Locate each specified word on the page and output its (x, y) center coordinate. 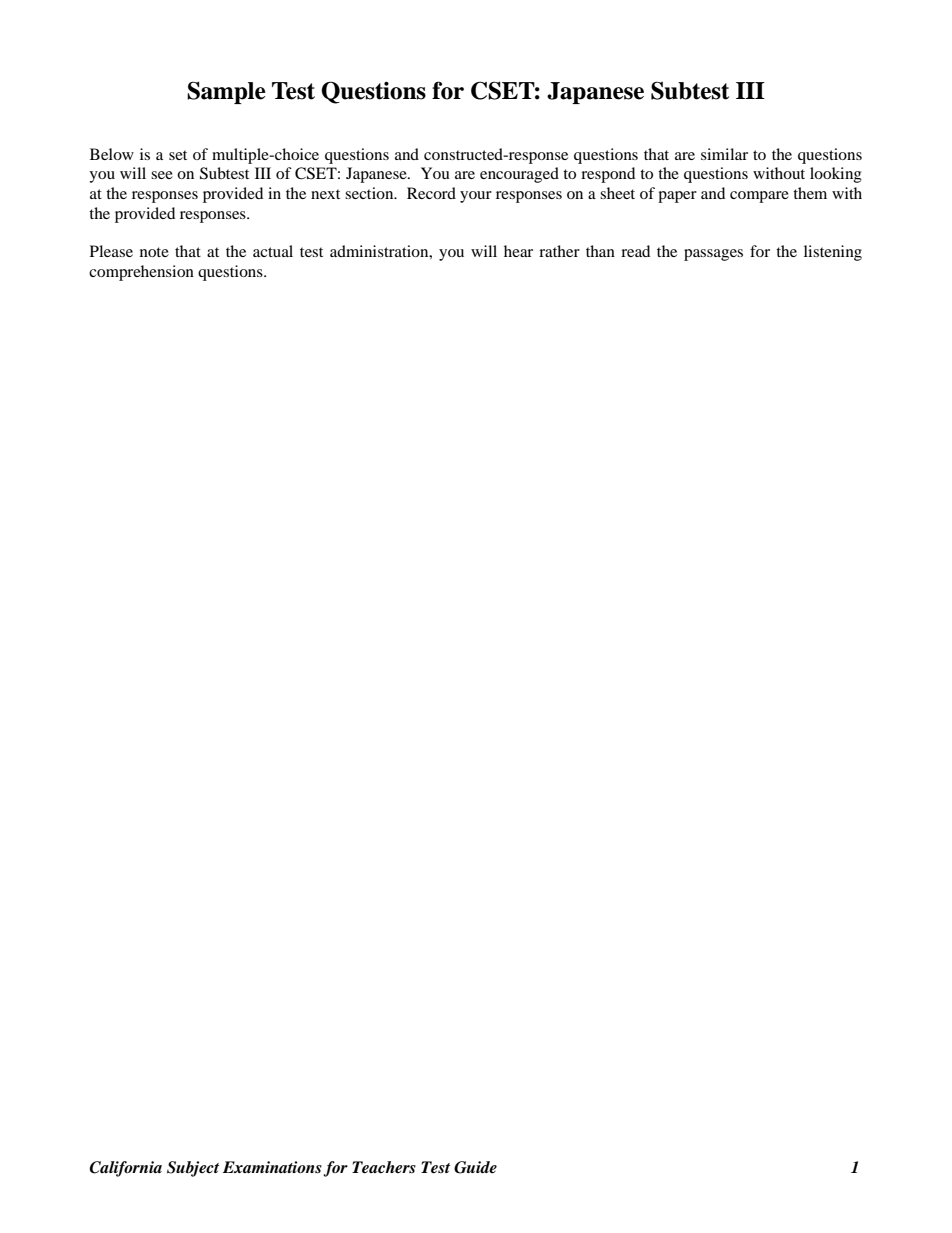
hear (518, 251)
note (154, 252)
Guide (475, 1167)
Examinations (272, 1167)
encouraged (519, 175)
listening (833, 253)
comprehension (141, 273)
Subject (193, 1169)
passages (713, 255)
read (635, 251)
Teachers (384, 1167)
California (125, 1169)
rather (559, 251)
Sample (226, 92)
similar (724, 154)
